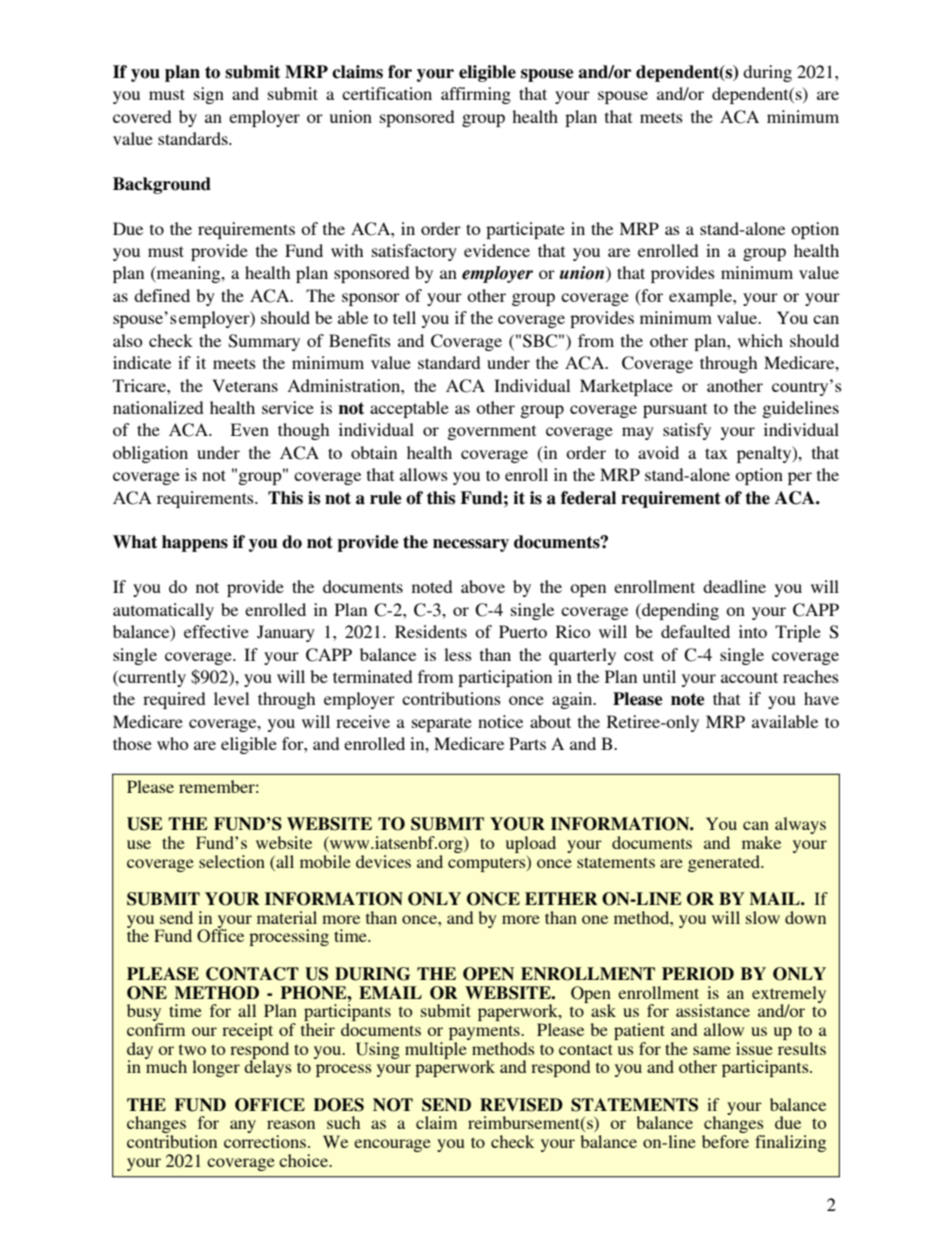  Describe the element at coordinates (209, 95) in the document. I see `sign` at that location.
